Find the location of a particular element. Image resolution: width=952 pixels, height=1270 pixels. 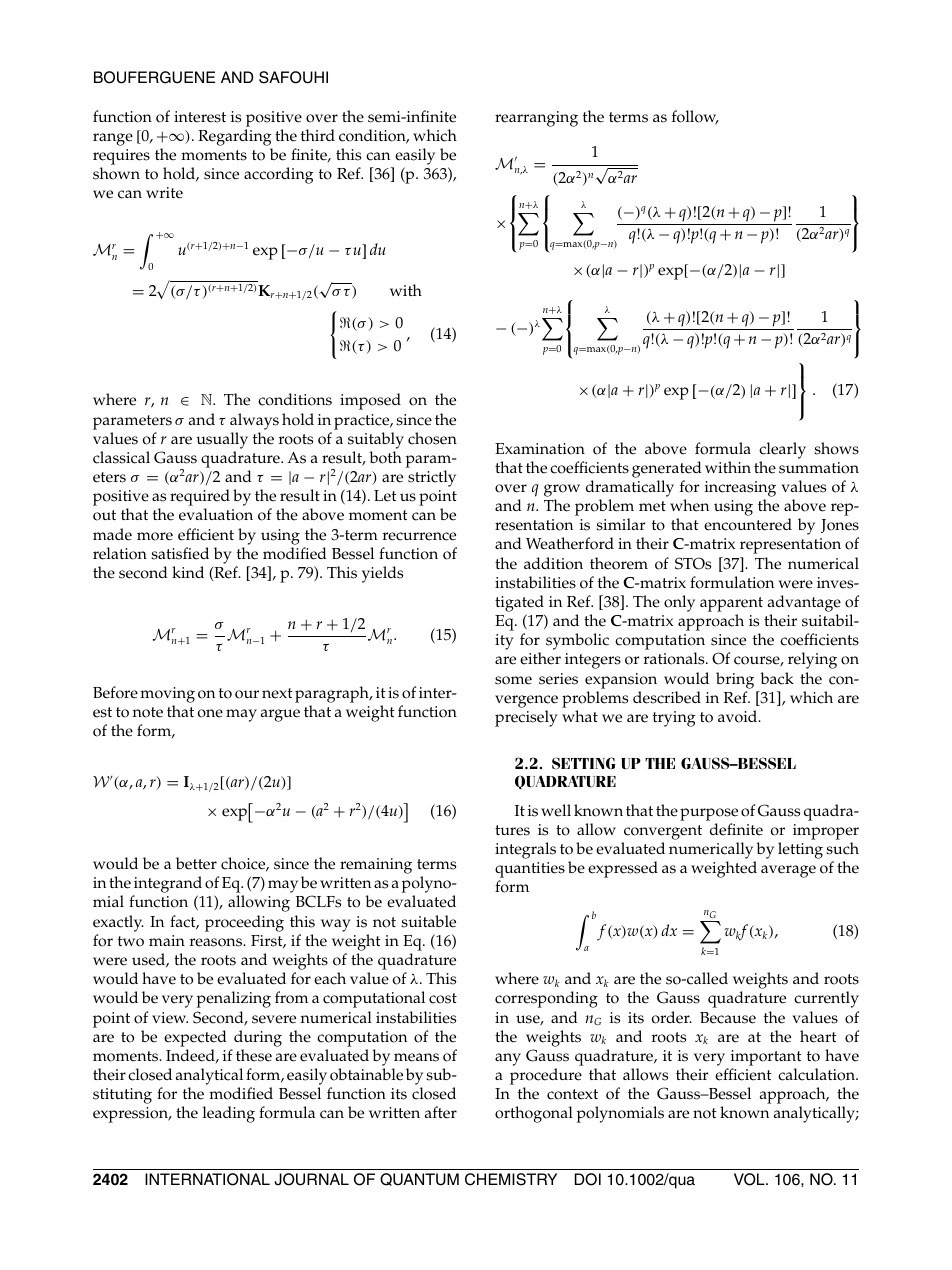

VOL is located at coordinates (750, 1179).
